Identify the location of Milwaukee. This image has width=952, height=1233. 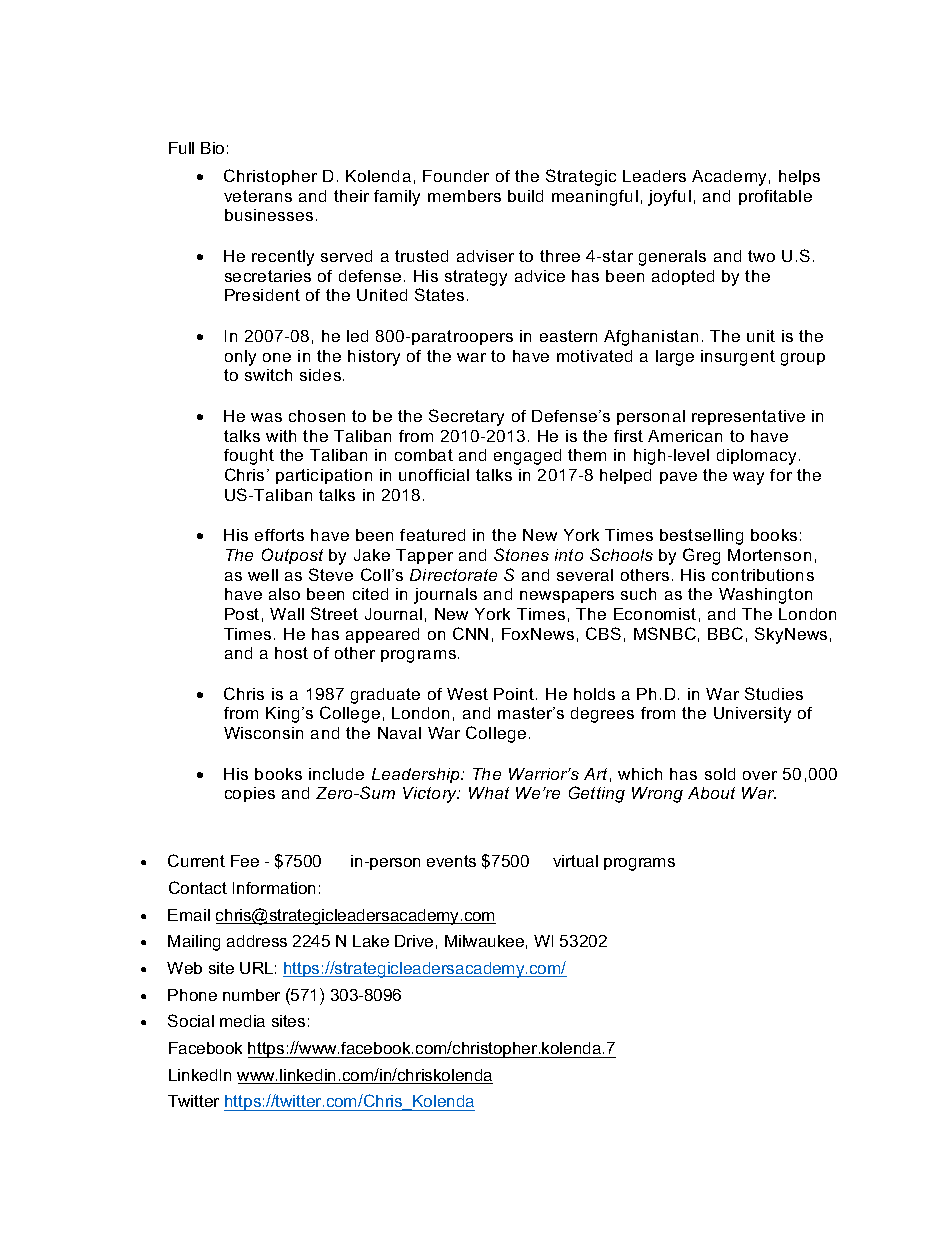
(484, 941).
